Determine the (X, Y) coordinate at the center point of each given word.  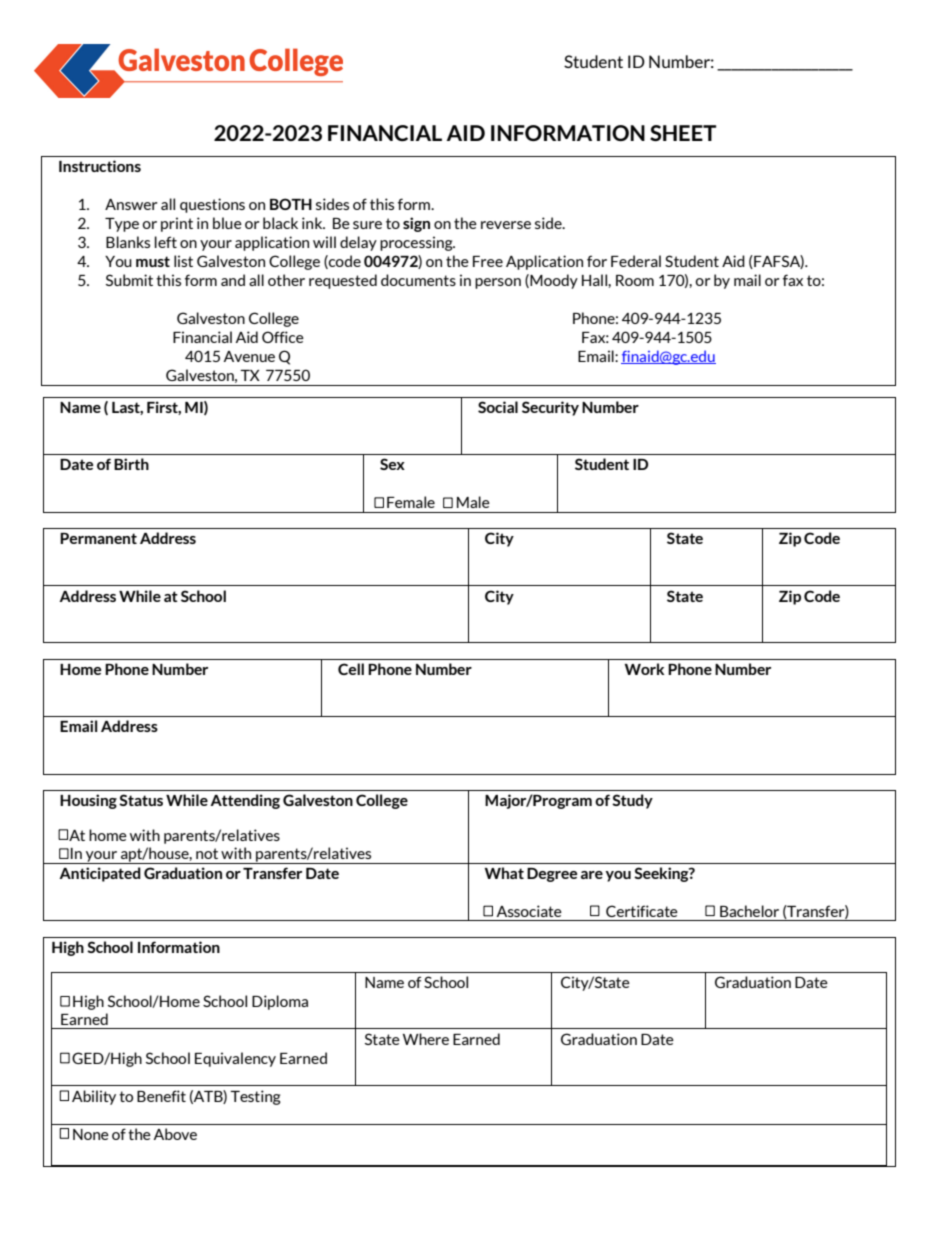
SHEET (683, 133)
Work (644, 669)
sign (416, 224)
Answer (131, 204)
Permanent (98, 538)
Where (426, 1039)
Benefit (161, 1096)
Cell (351, 669)
